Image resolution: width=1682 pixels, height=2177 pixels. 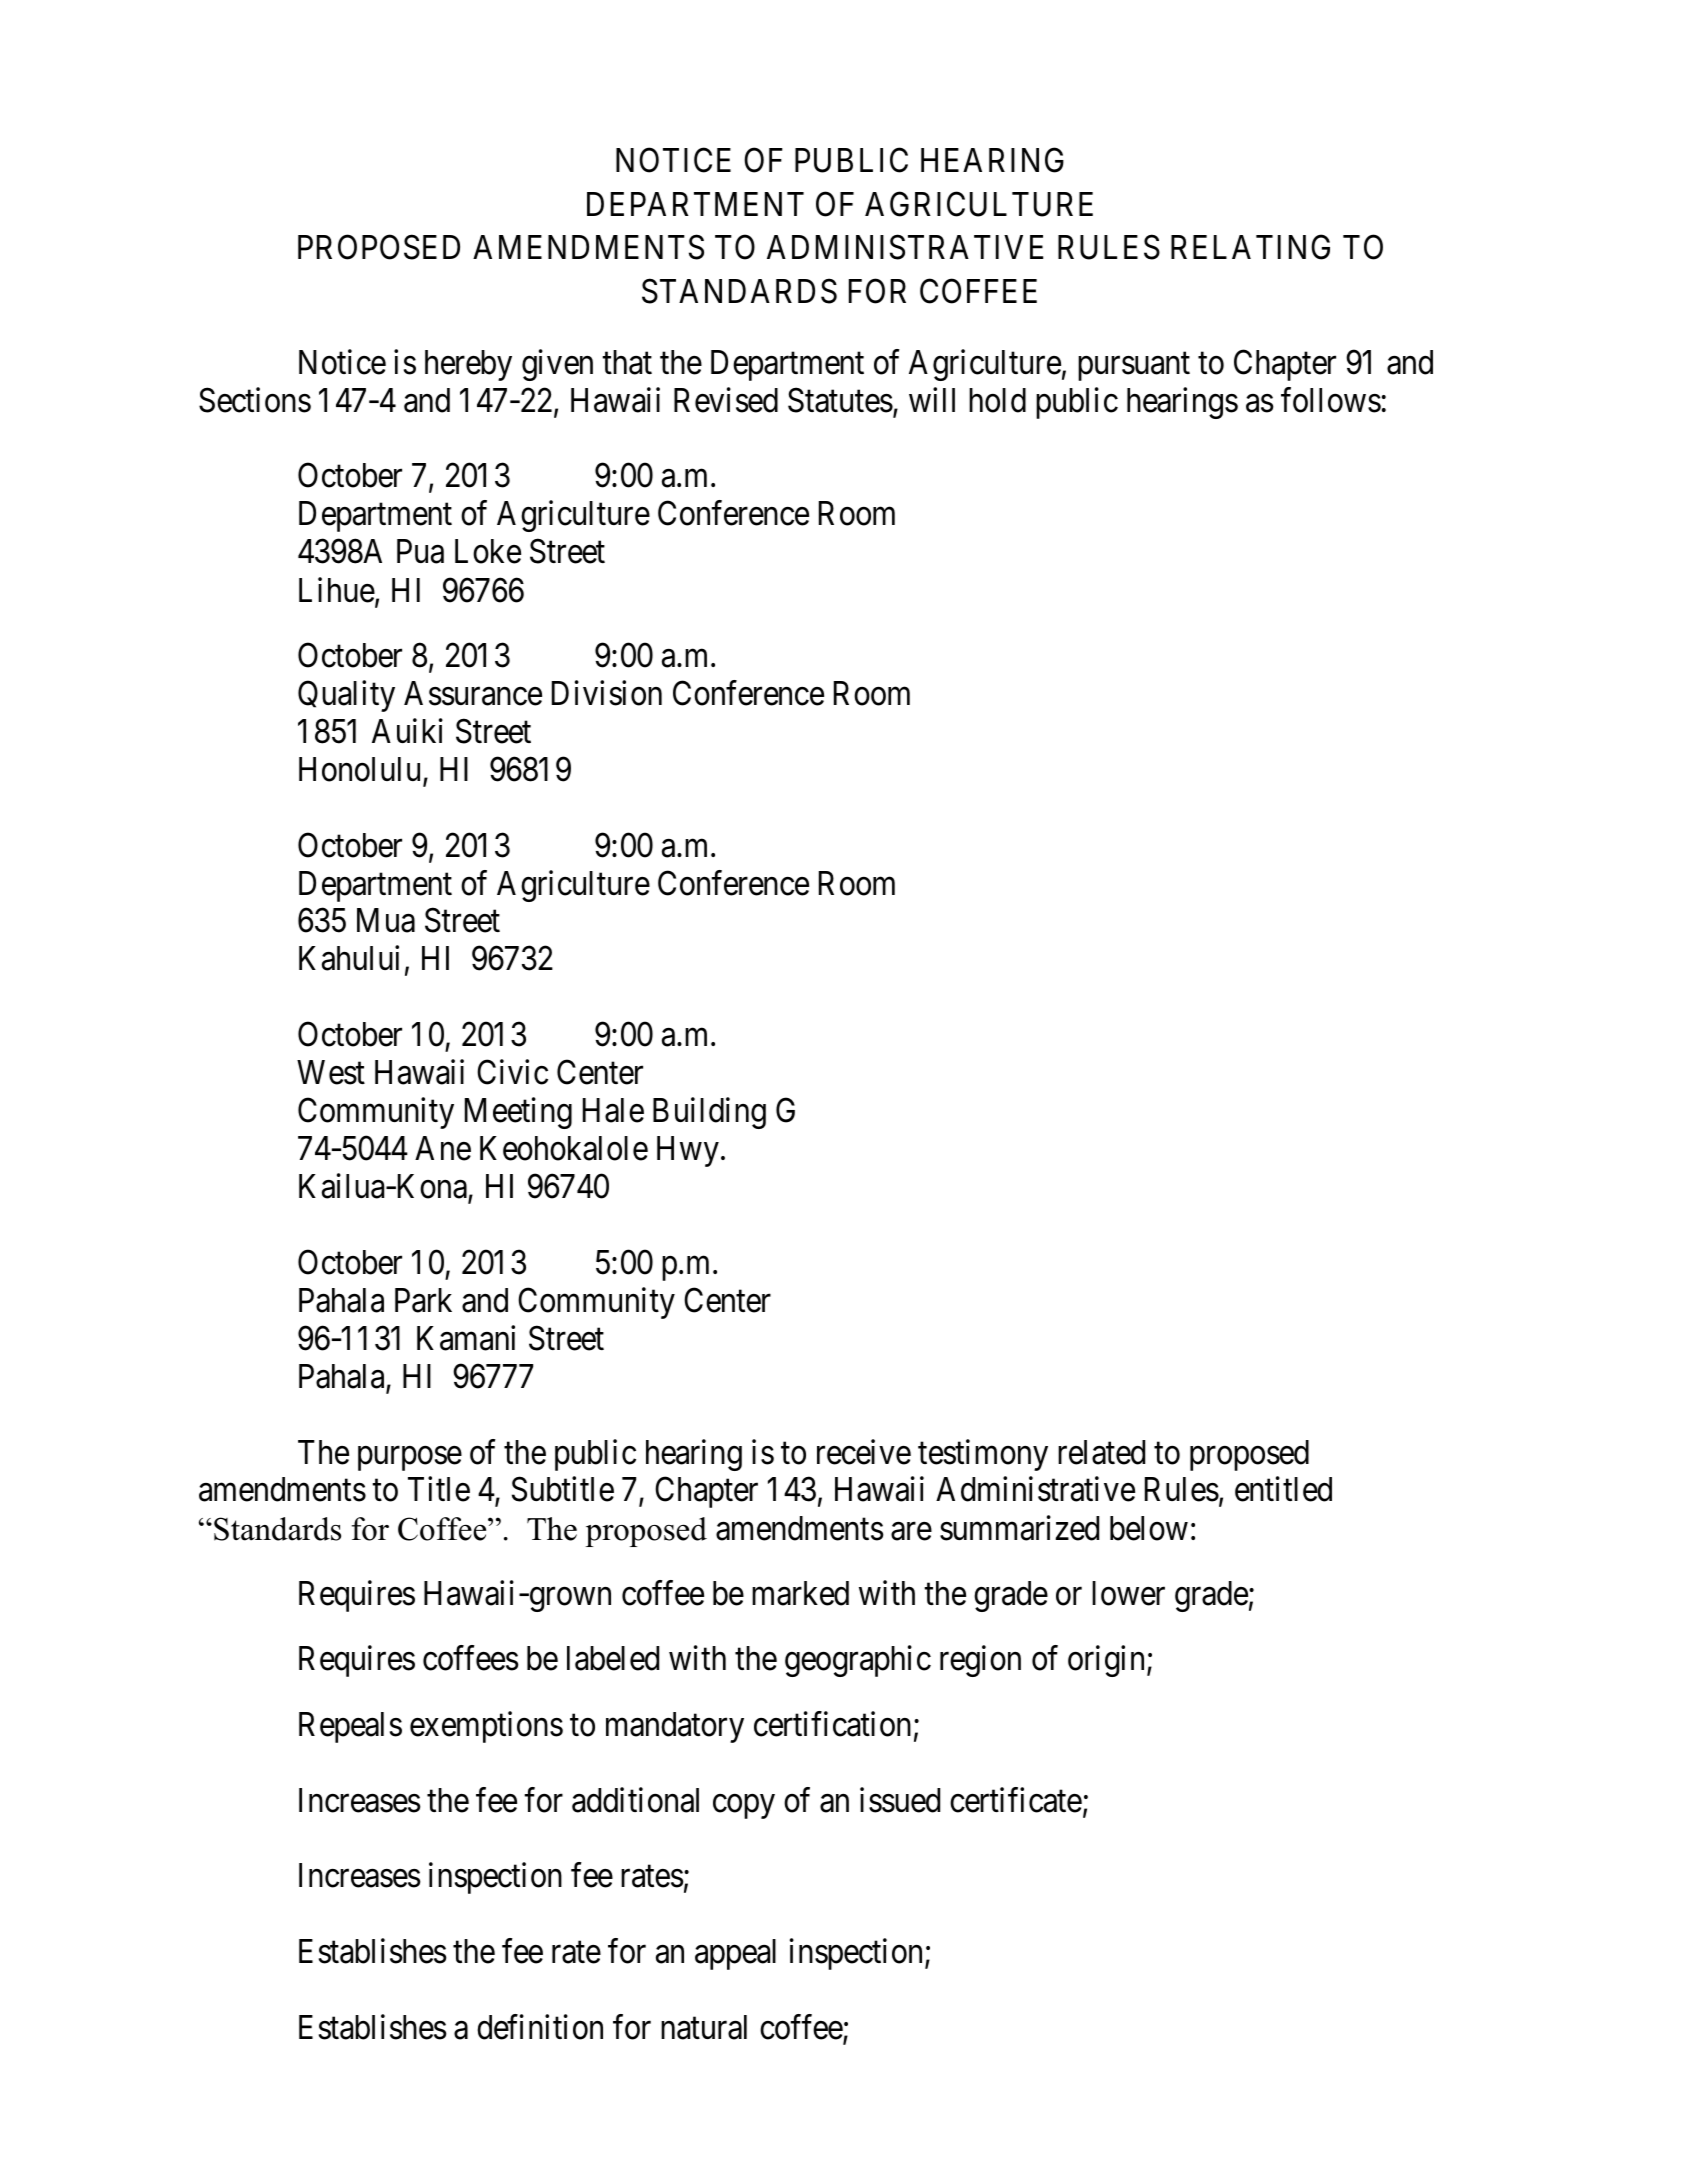 I want to click on certificate, so click(x=1016, y=1800).
